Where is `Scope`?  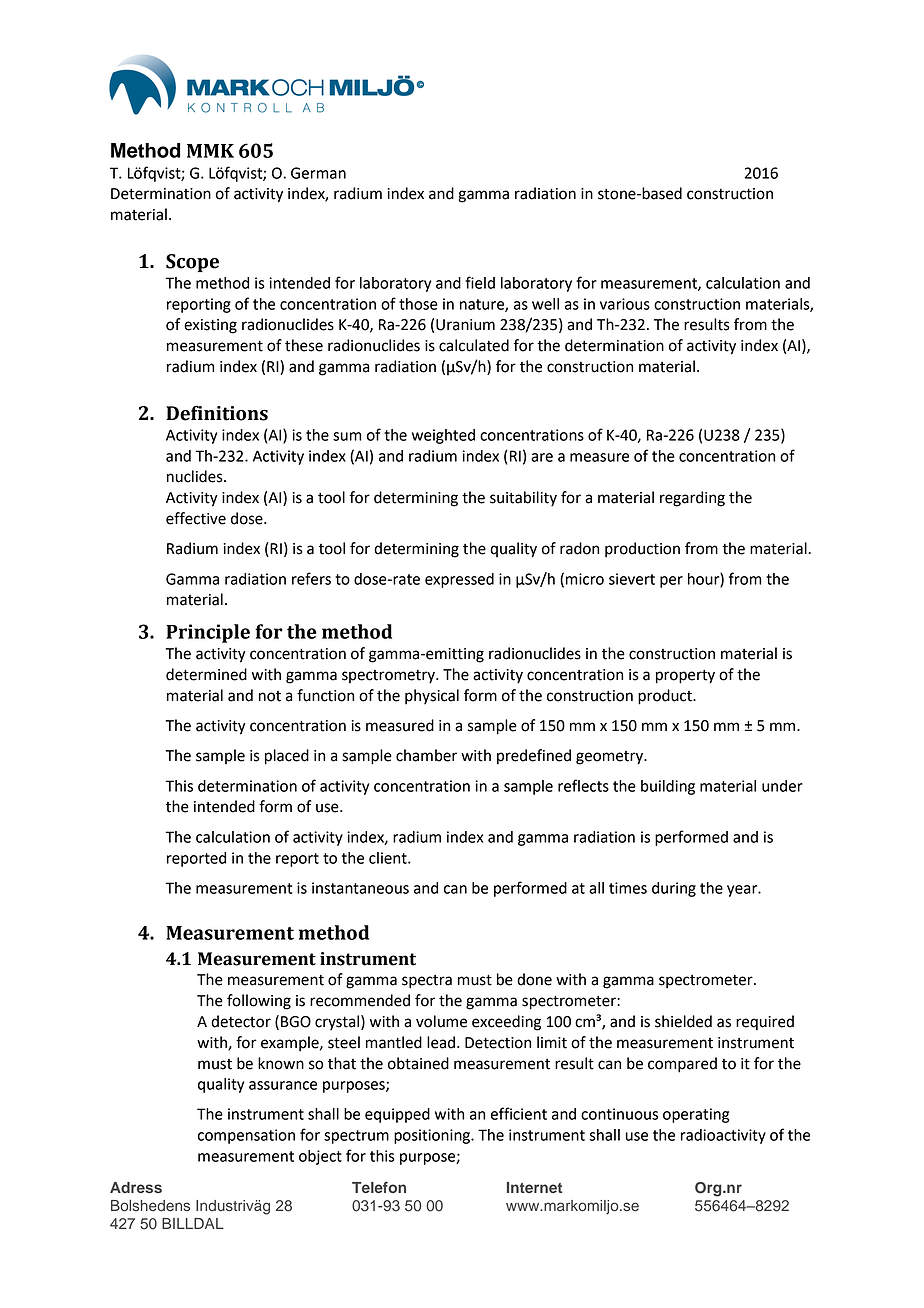
Scope is located at coordinates (192, 263).
